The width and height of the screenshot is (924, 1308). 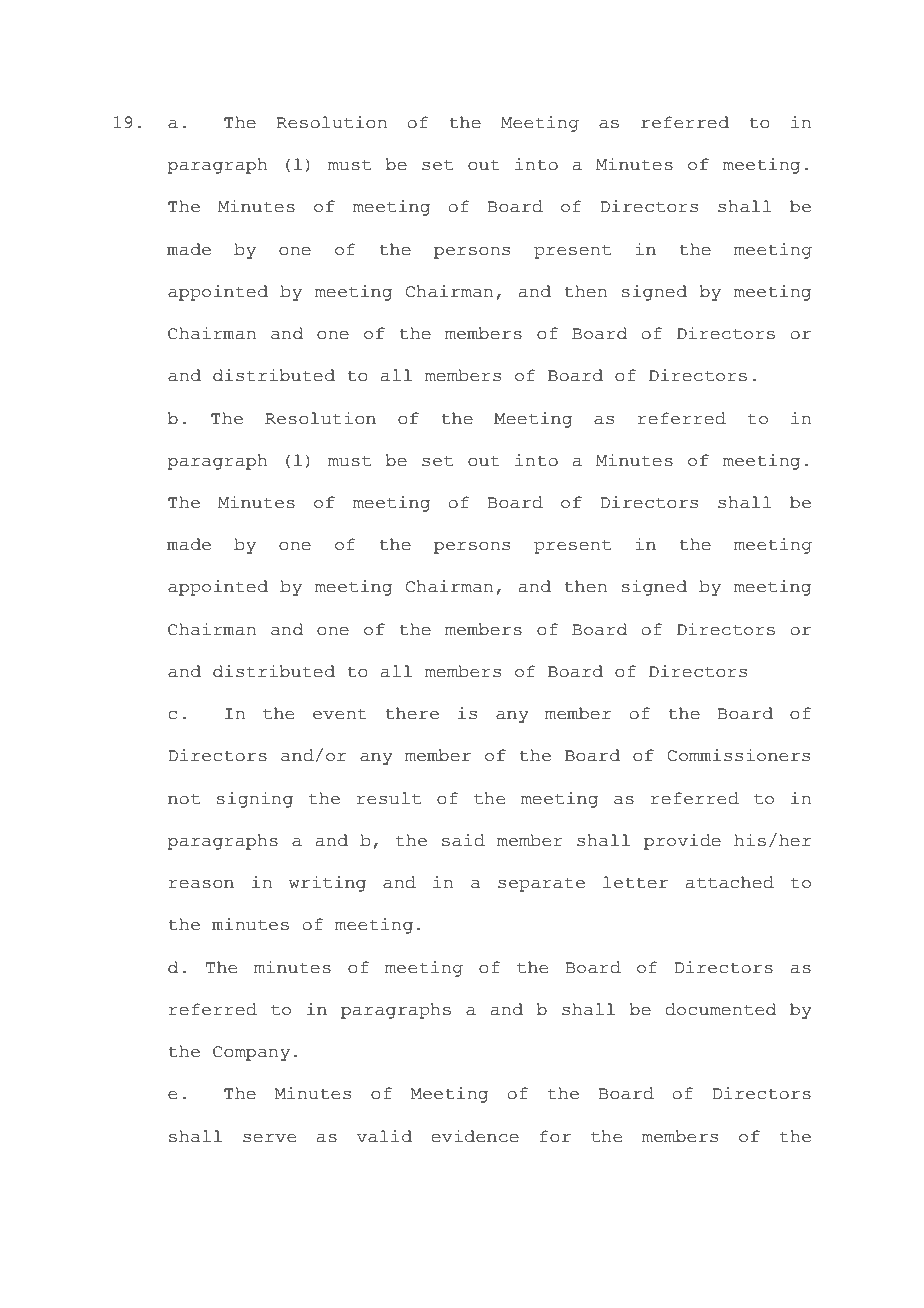 What do you see at coordinates (412, 713) in the screenshot?
I see `there` at bounding box center [412, 713].
